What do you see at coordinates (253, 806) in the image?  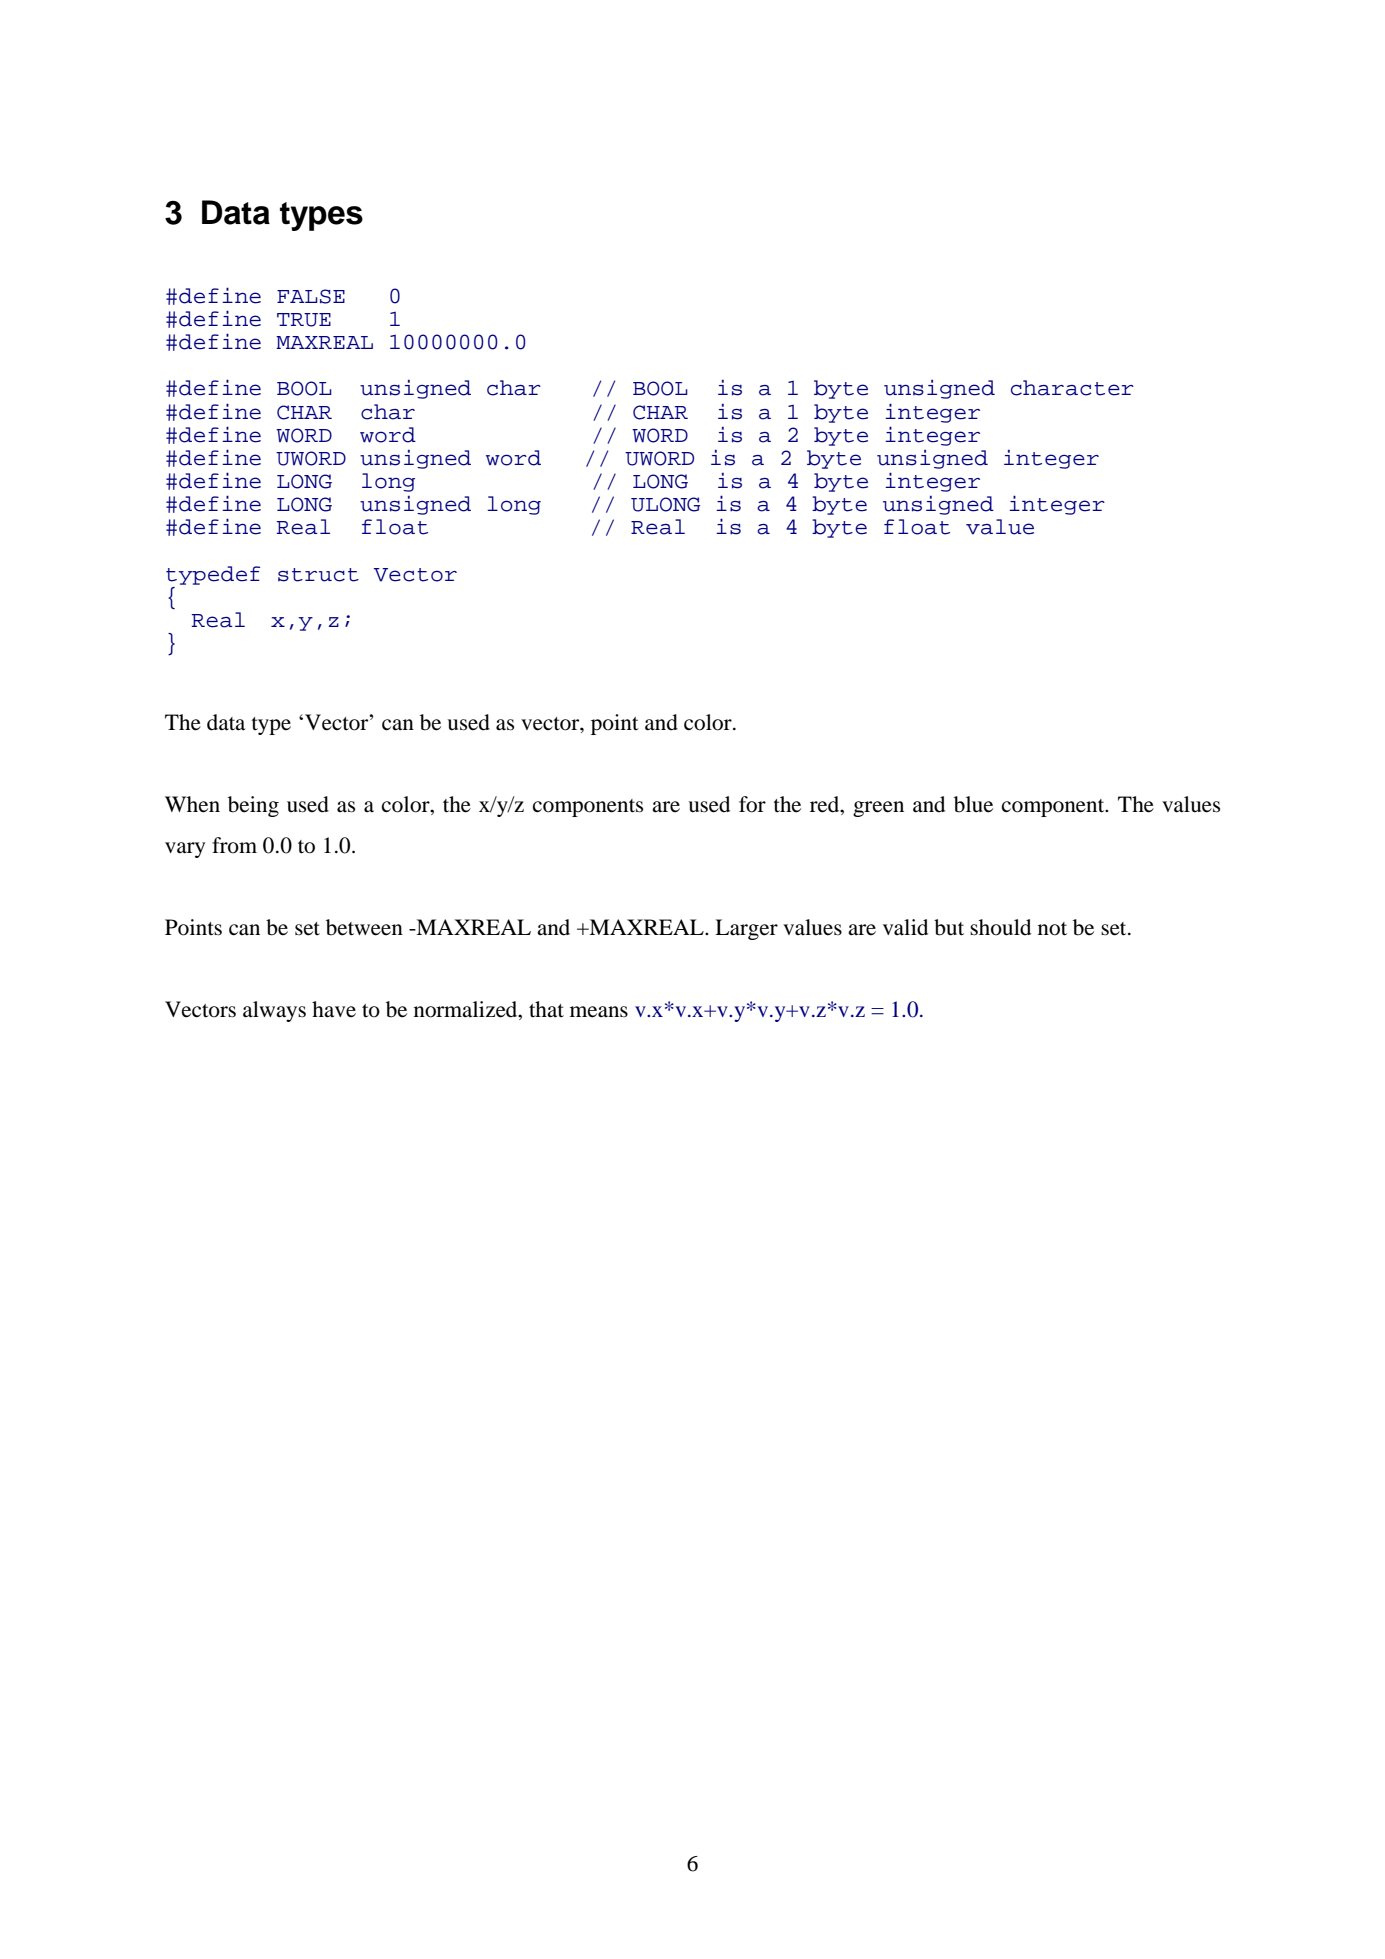 I see `being` at bounding box center [253, 806].
